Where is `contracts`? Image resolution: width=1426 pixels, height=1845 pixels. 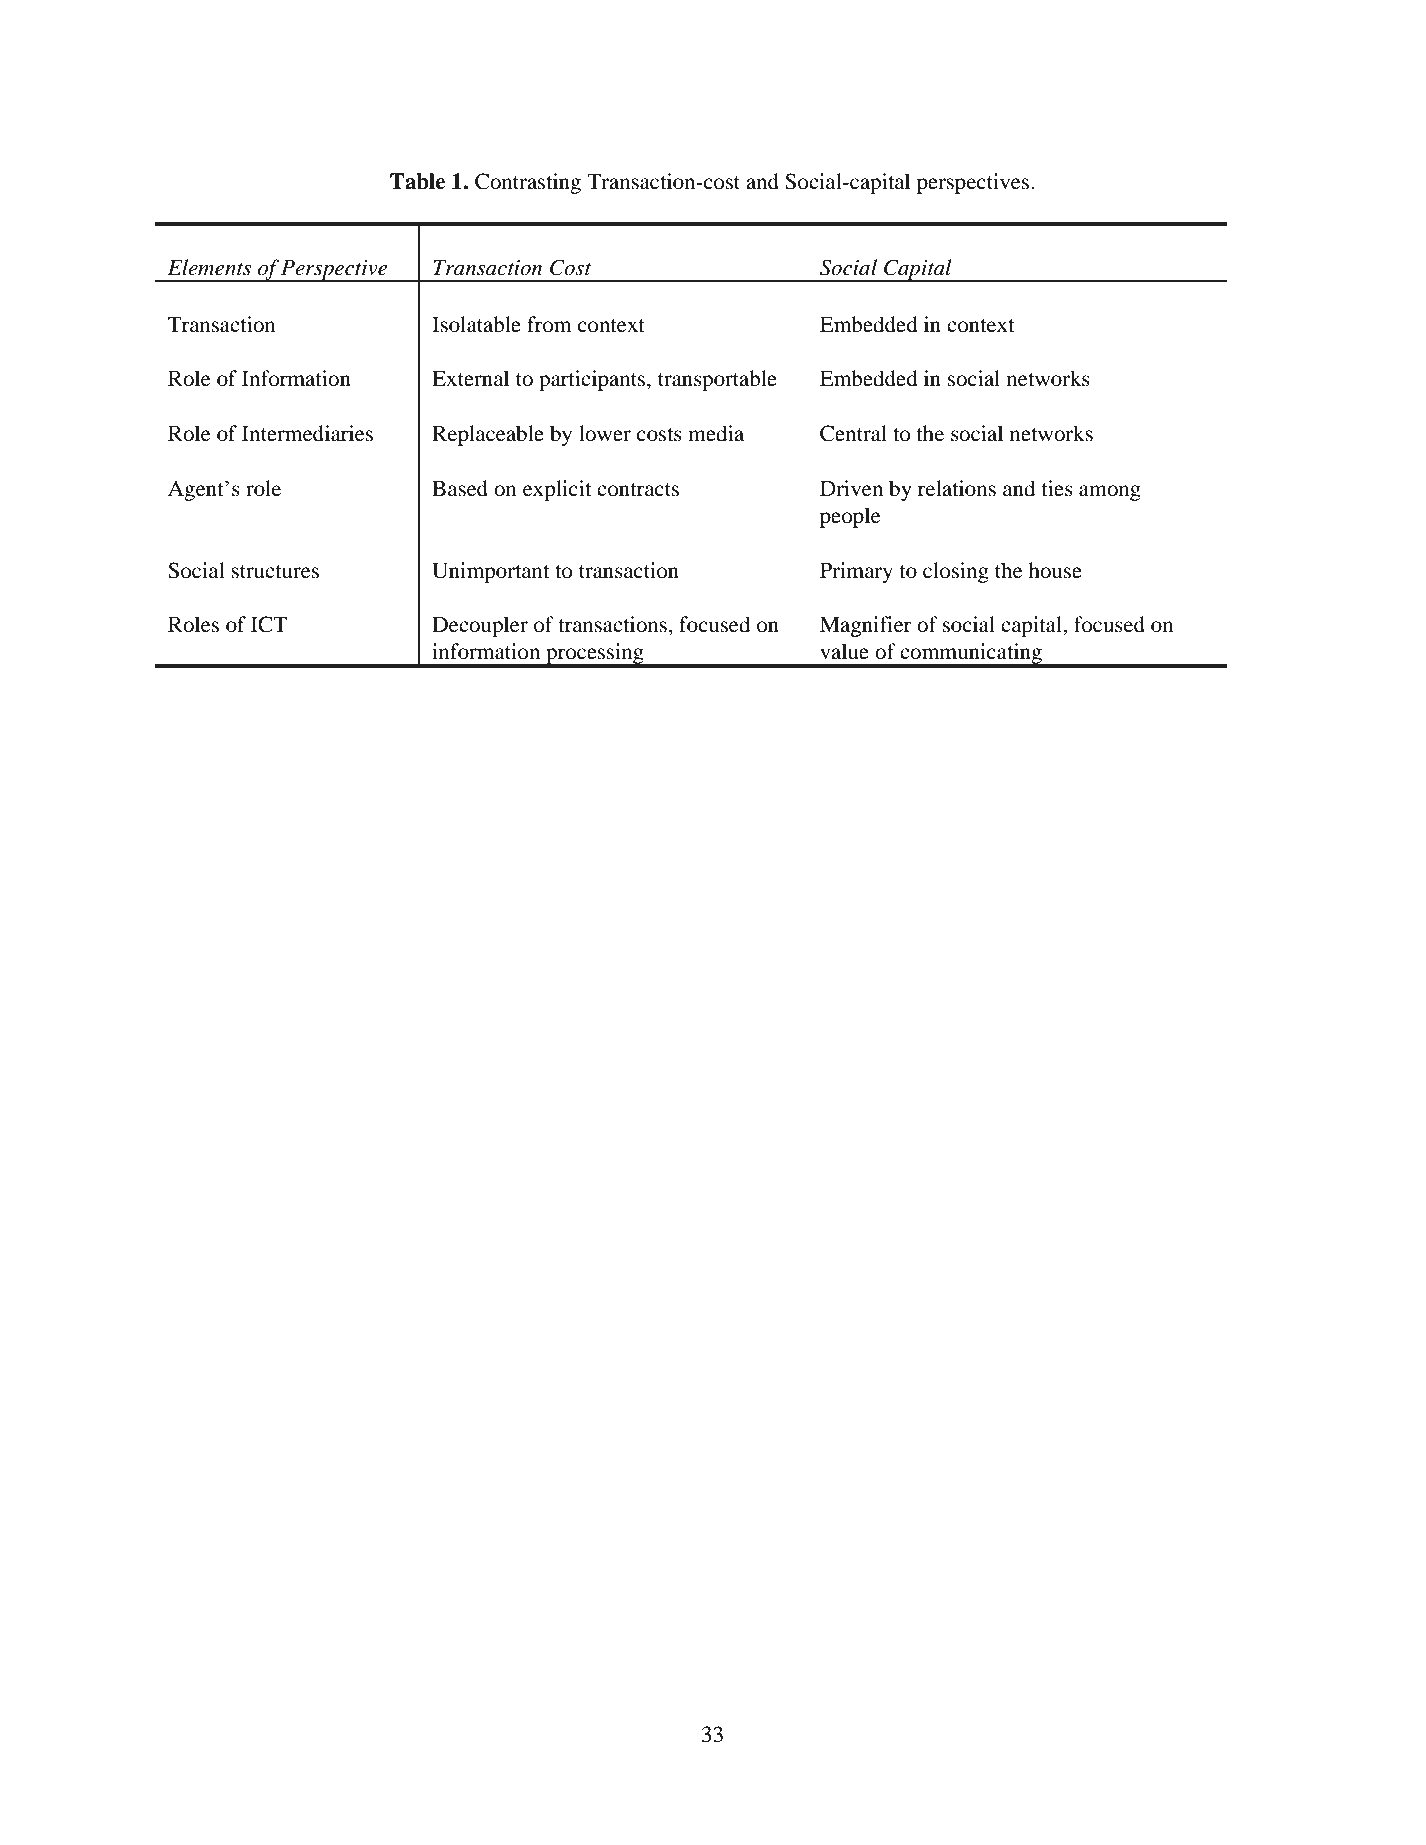 contracts is located at coordinates (638, 490).
